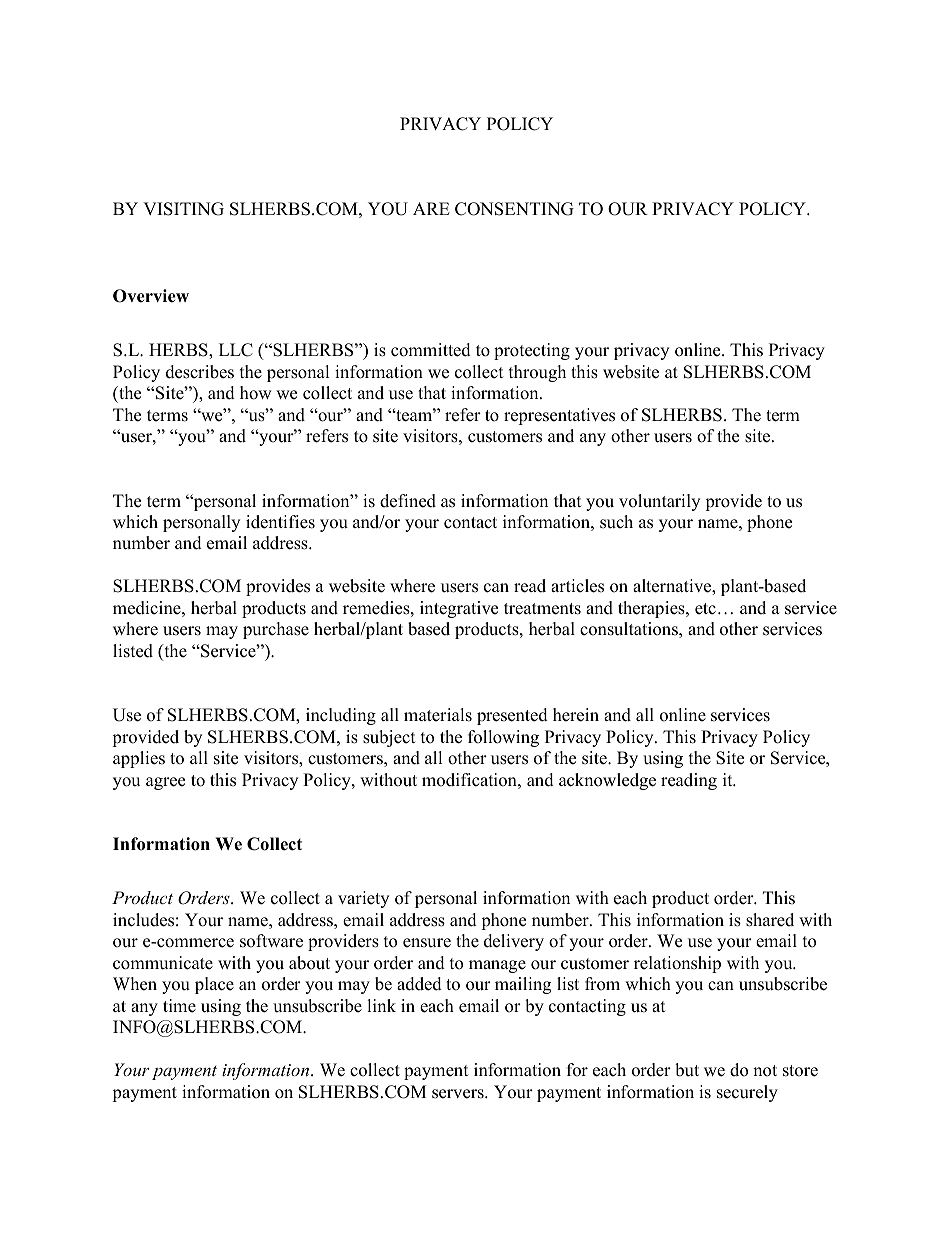  Describe the element at coordinates (770, 920) in the screenshot. I see `shared` at that location.
